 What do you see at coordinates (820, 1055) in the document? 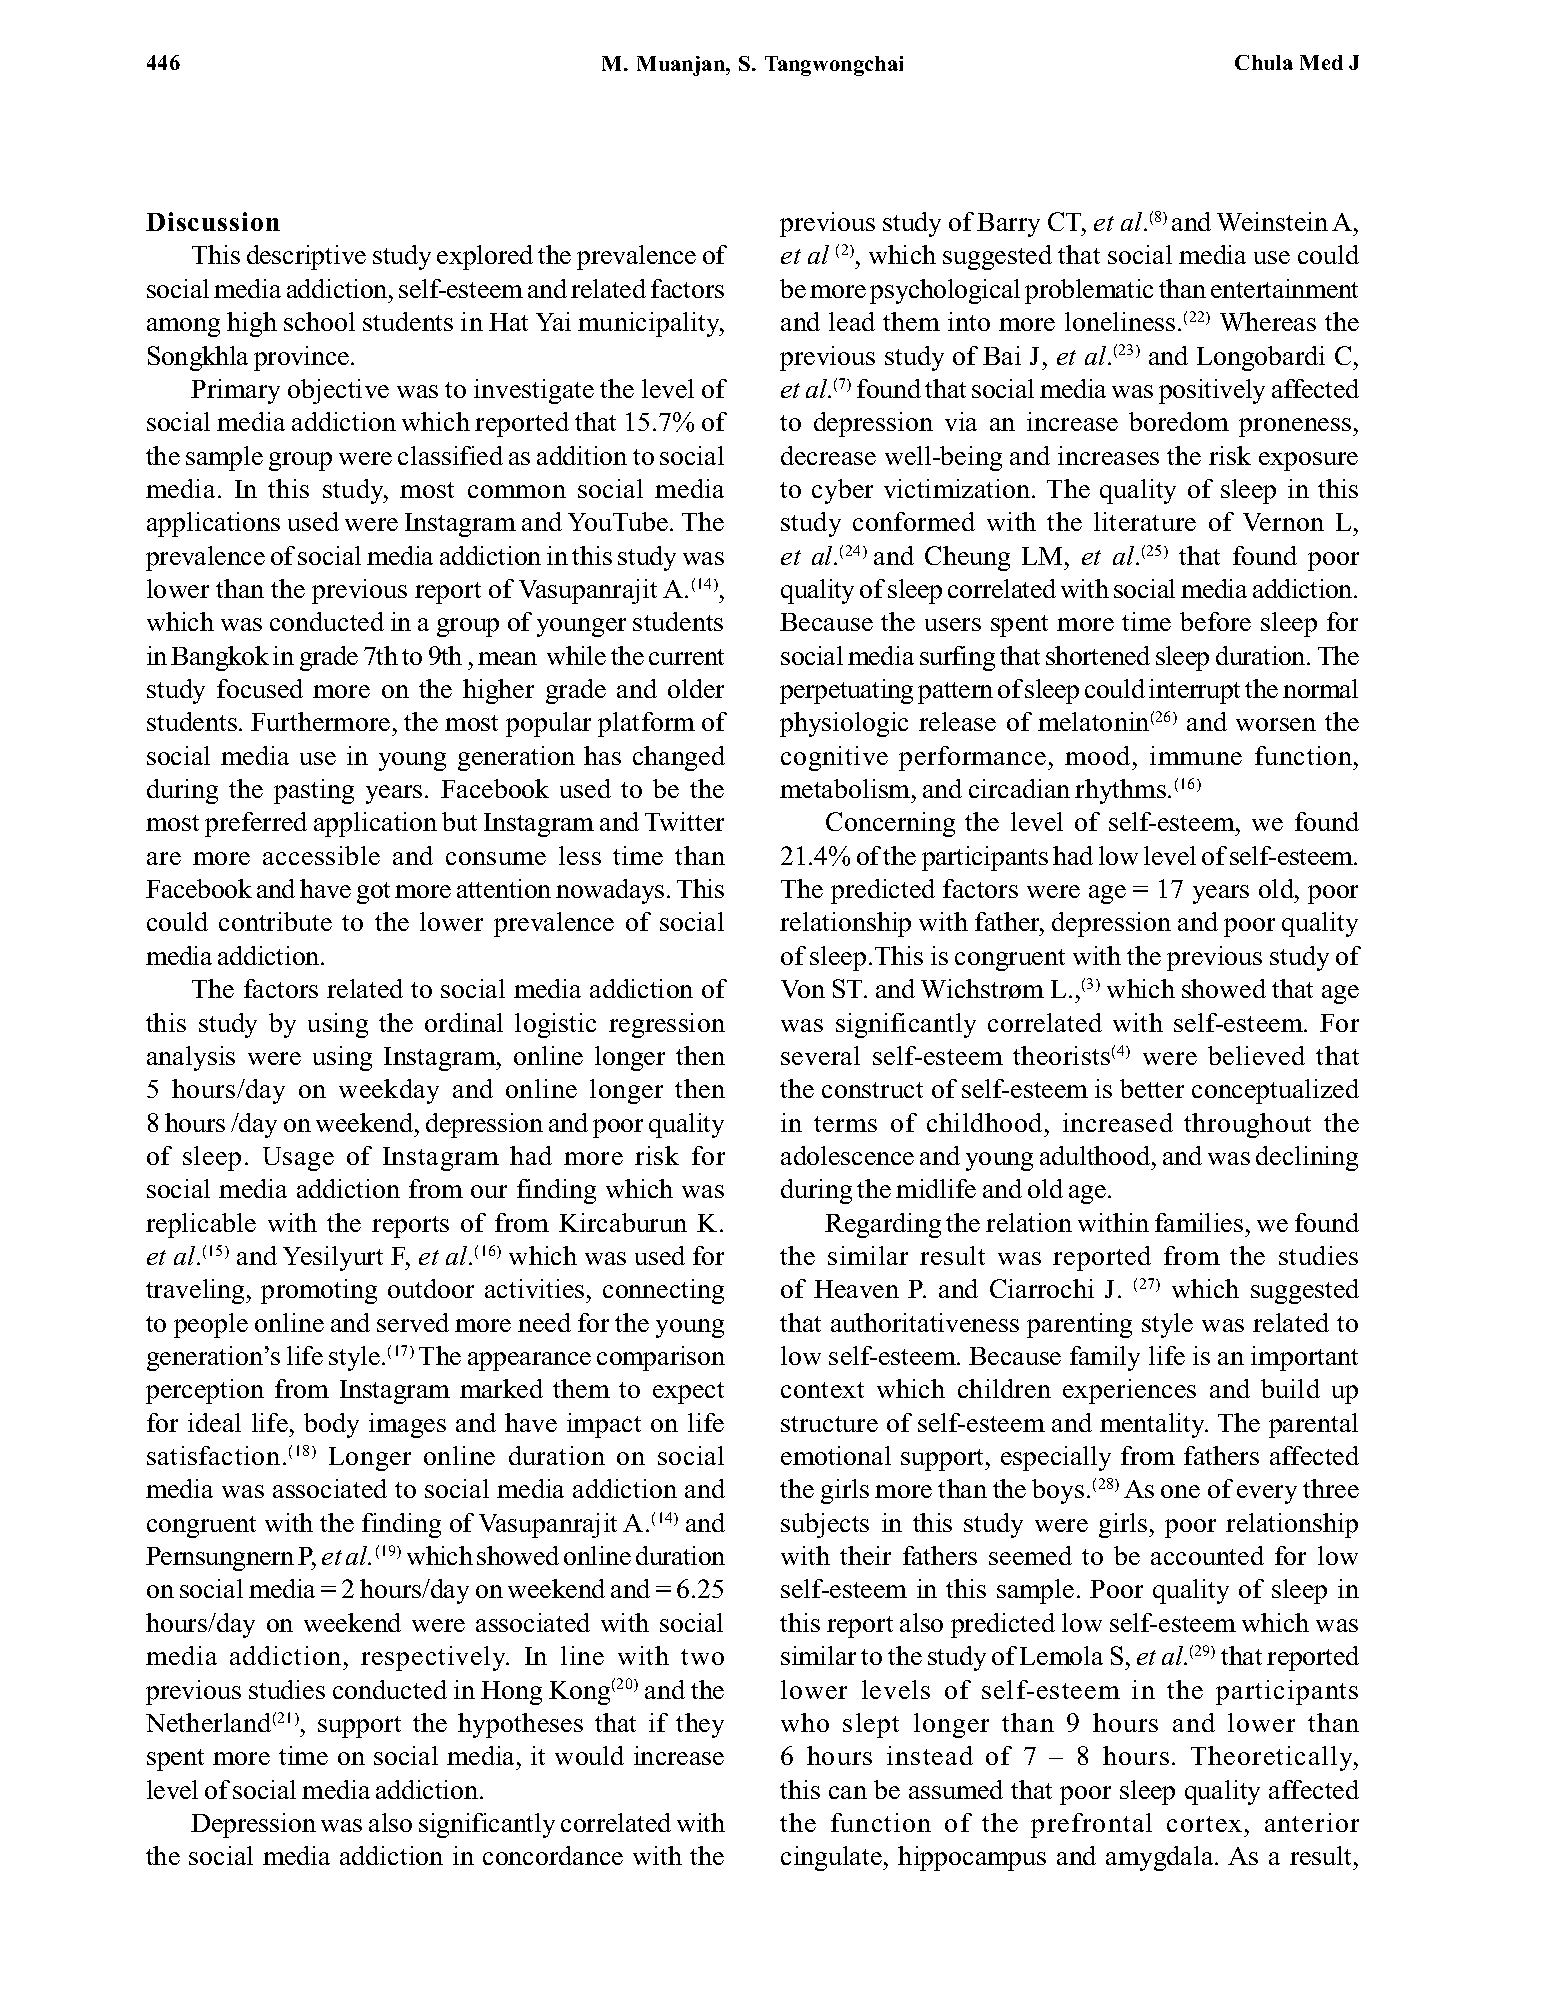
I see `several` at bounding box center [820, 1055].
